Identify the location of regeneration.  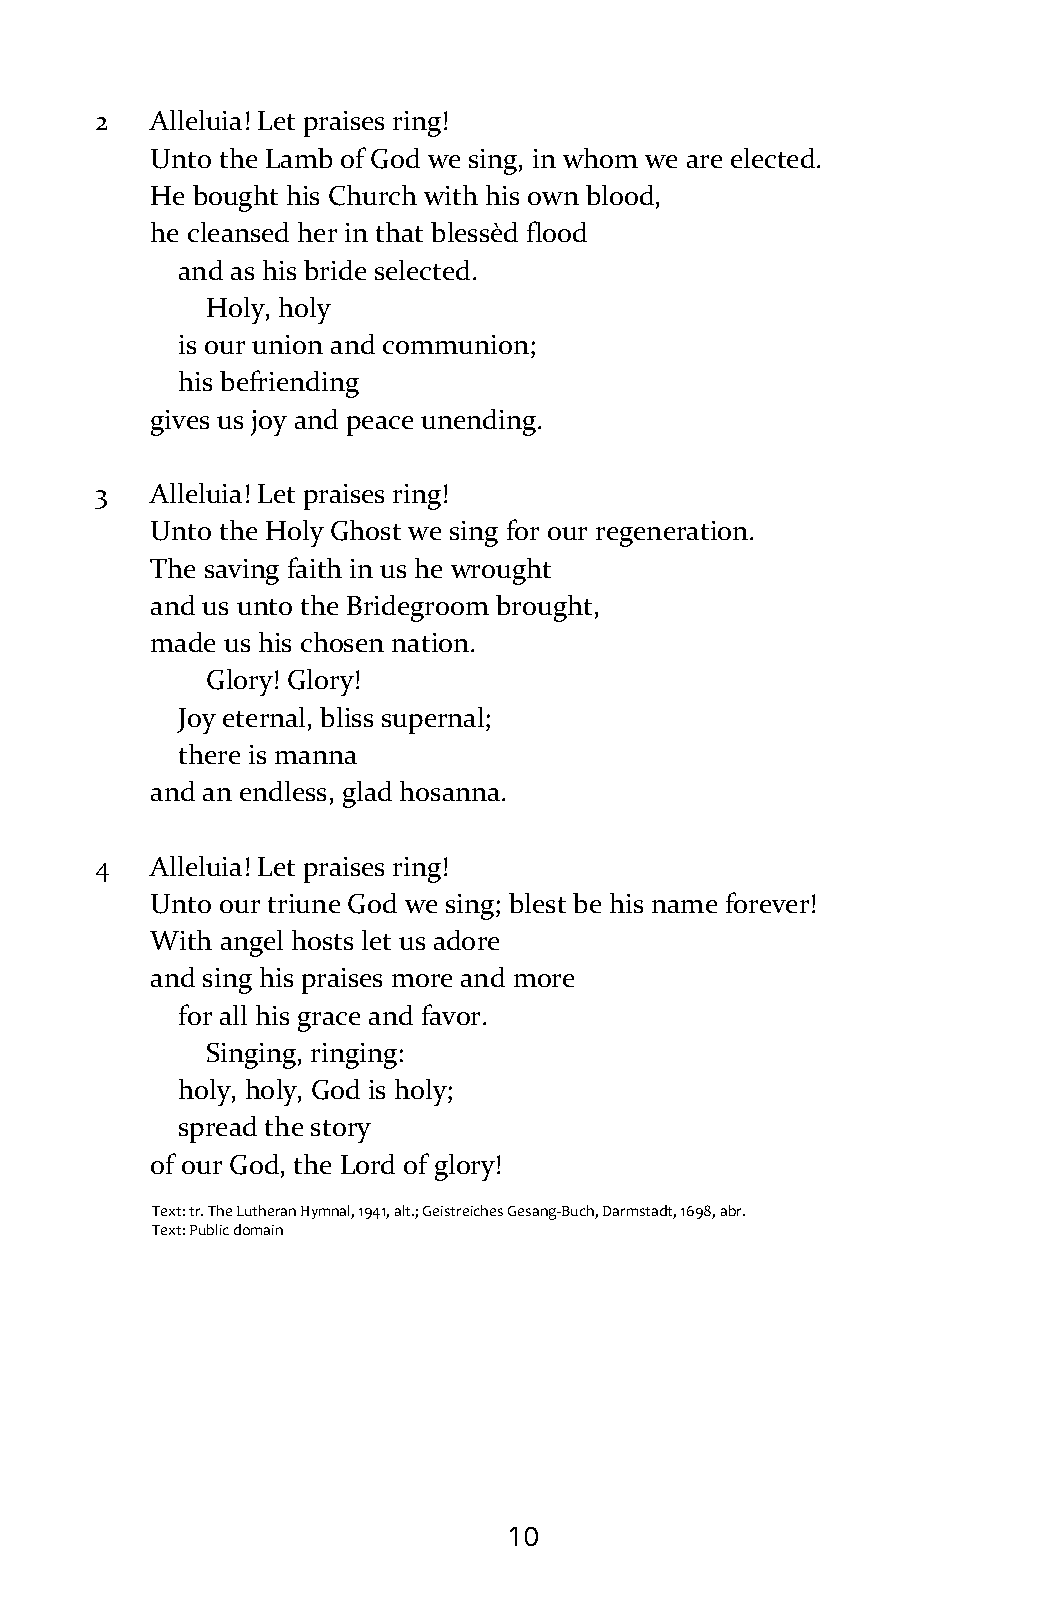
(673, 534).
